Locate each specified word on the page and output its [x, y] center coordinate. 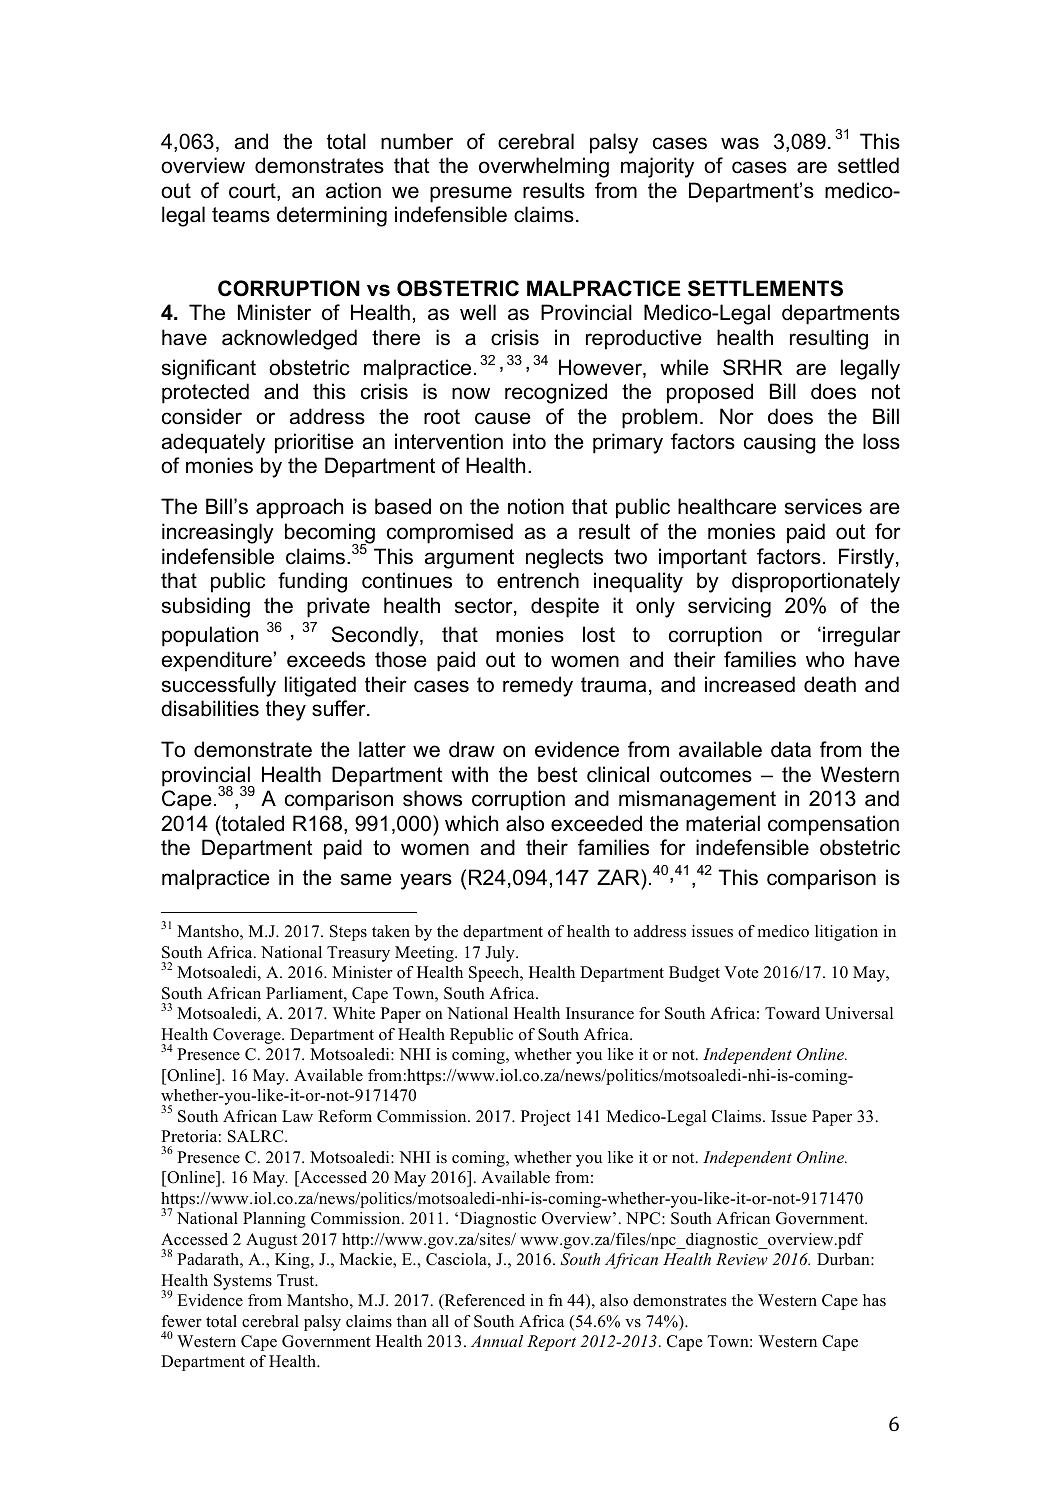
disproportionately [816, 582]
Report [551, 1343]
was [740, 143]
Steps [348, 933]
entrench [538, 580]
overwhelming [544, 167]
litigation [846, 933]
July [501, 954]
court [253, 192]
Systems [243, 1282]
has [874, 1300]
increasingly [218, 533]
